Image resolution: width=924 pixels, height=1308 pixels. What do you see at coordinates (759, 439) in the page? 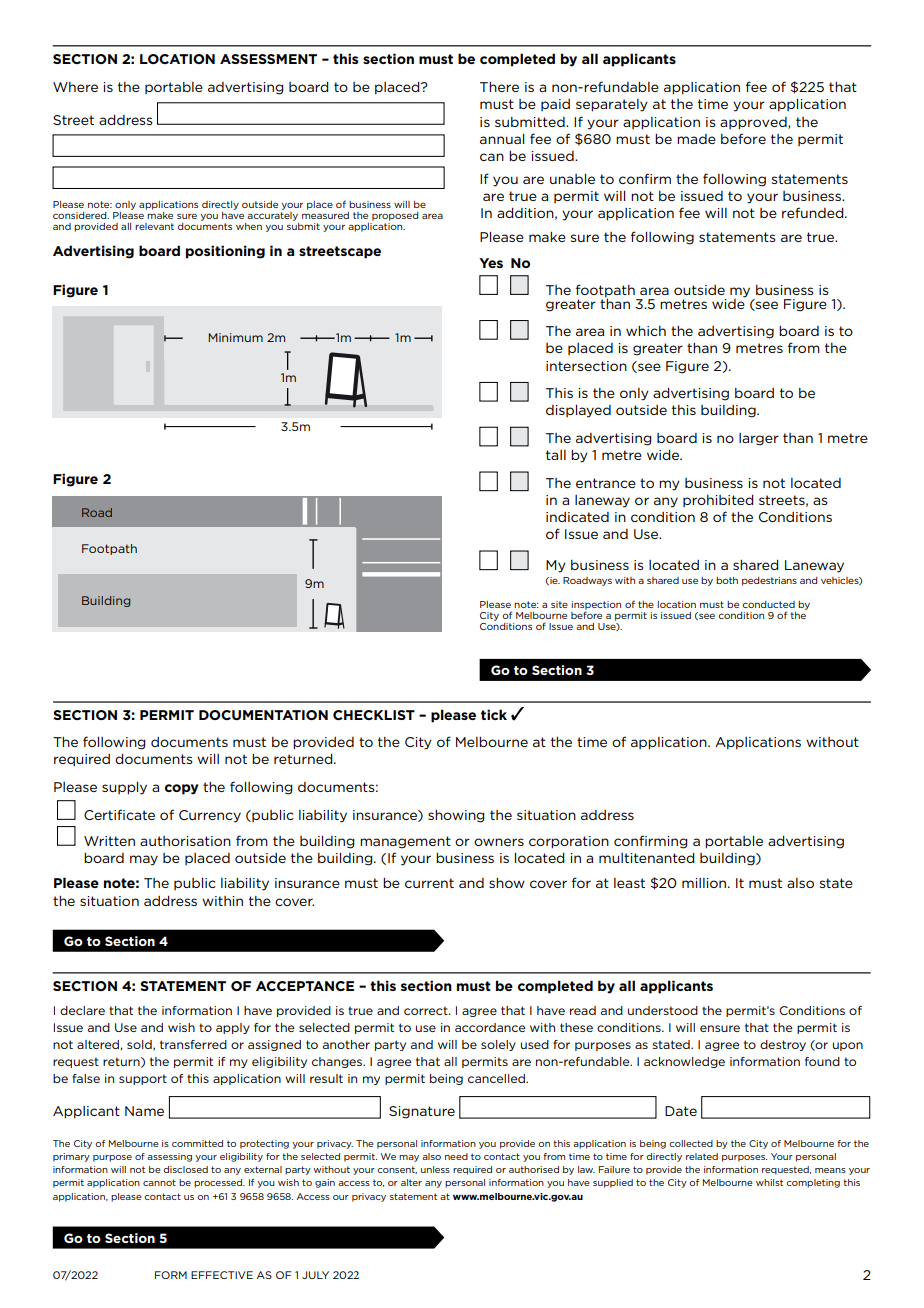
I see `larger` at bounding box center [759, 439].
